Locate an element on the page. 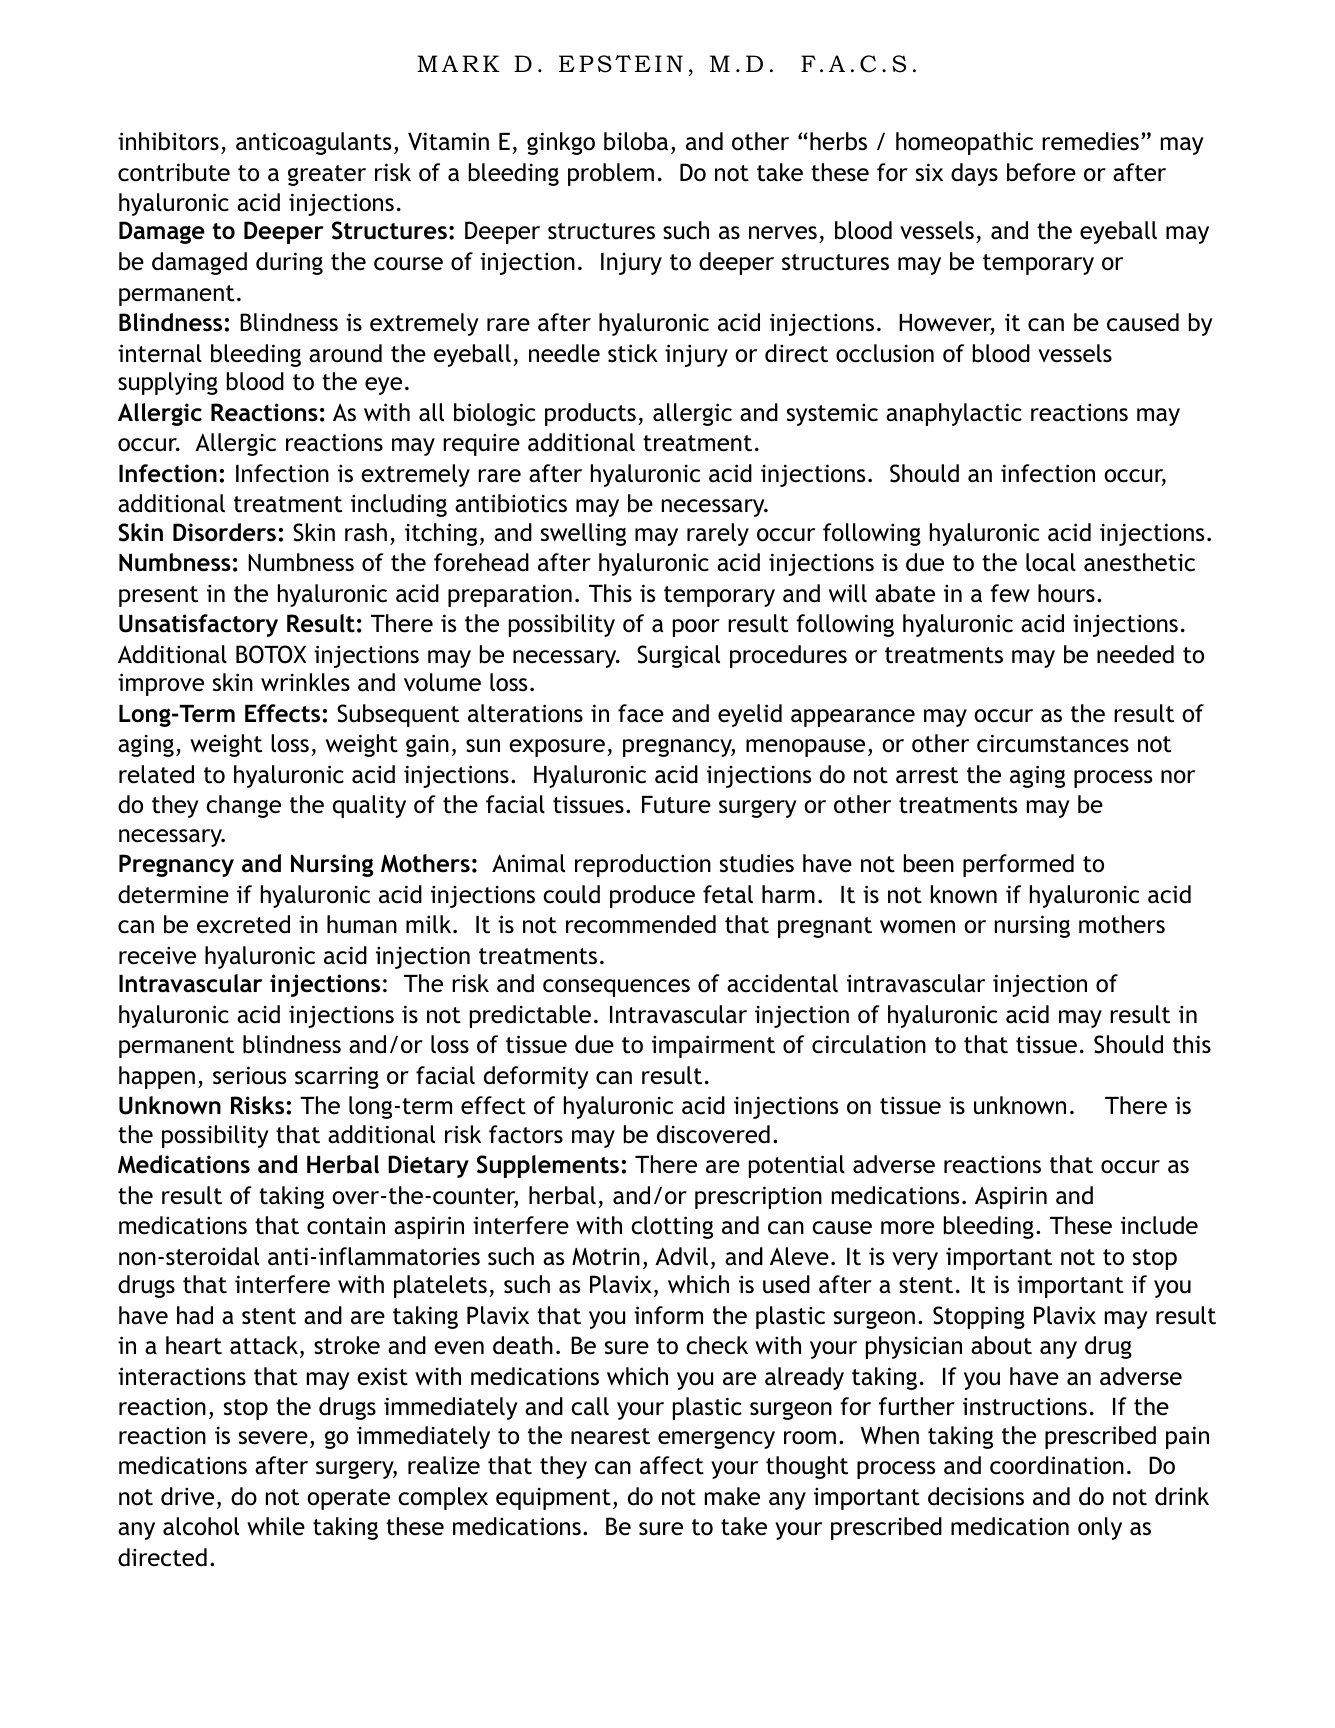 The image size is (1335, 1728). greater is located at coordinates (327, 175).
